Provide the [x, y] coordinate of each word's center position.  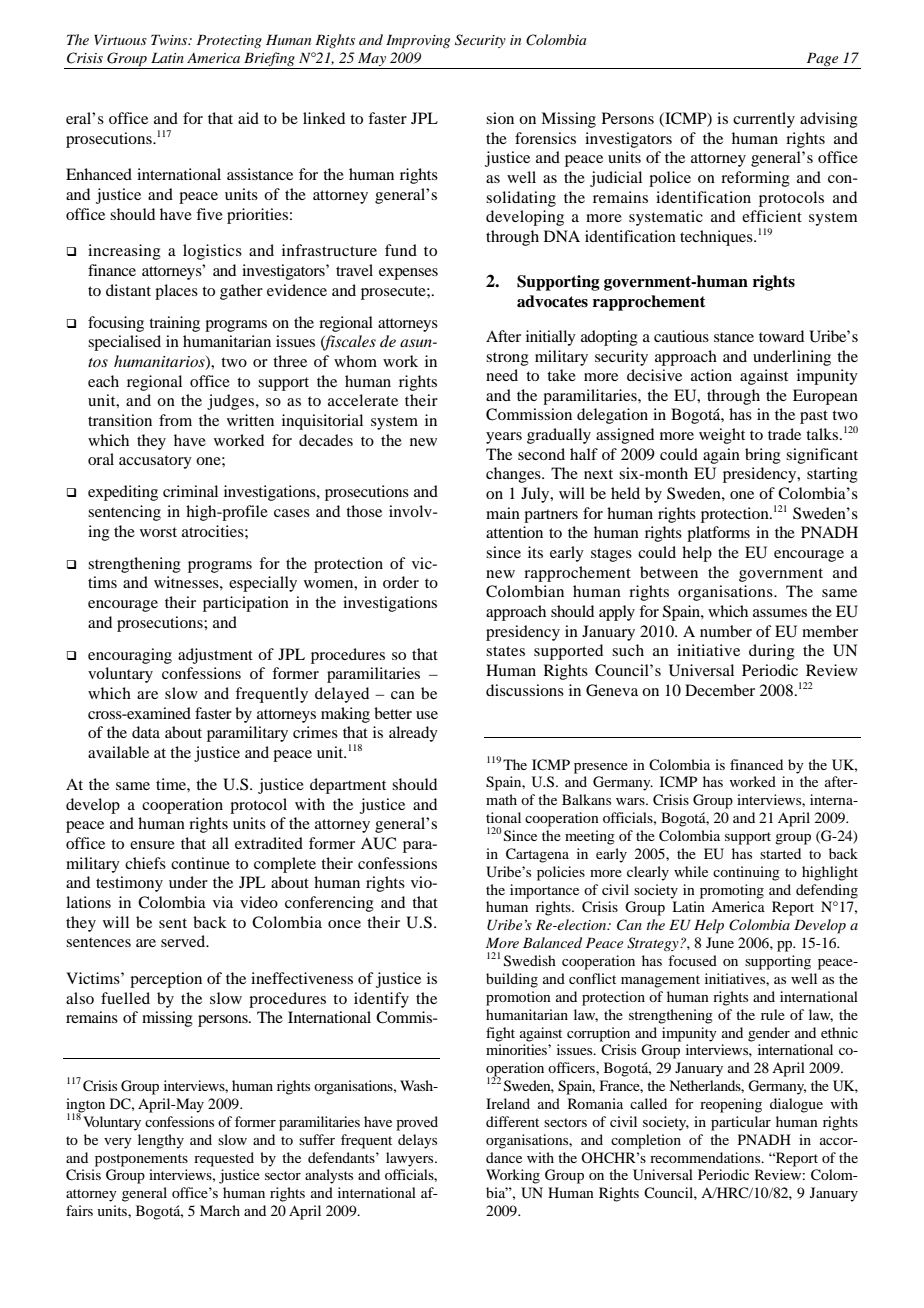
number [726, 631]
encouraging [130, 656]
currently [764, 120]
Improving [418, 41]
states [505, 651]
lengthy [161, 1141]
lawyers [411, 1159]
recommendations [706, 1157]
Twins [170, 39]
